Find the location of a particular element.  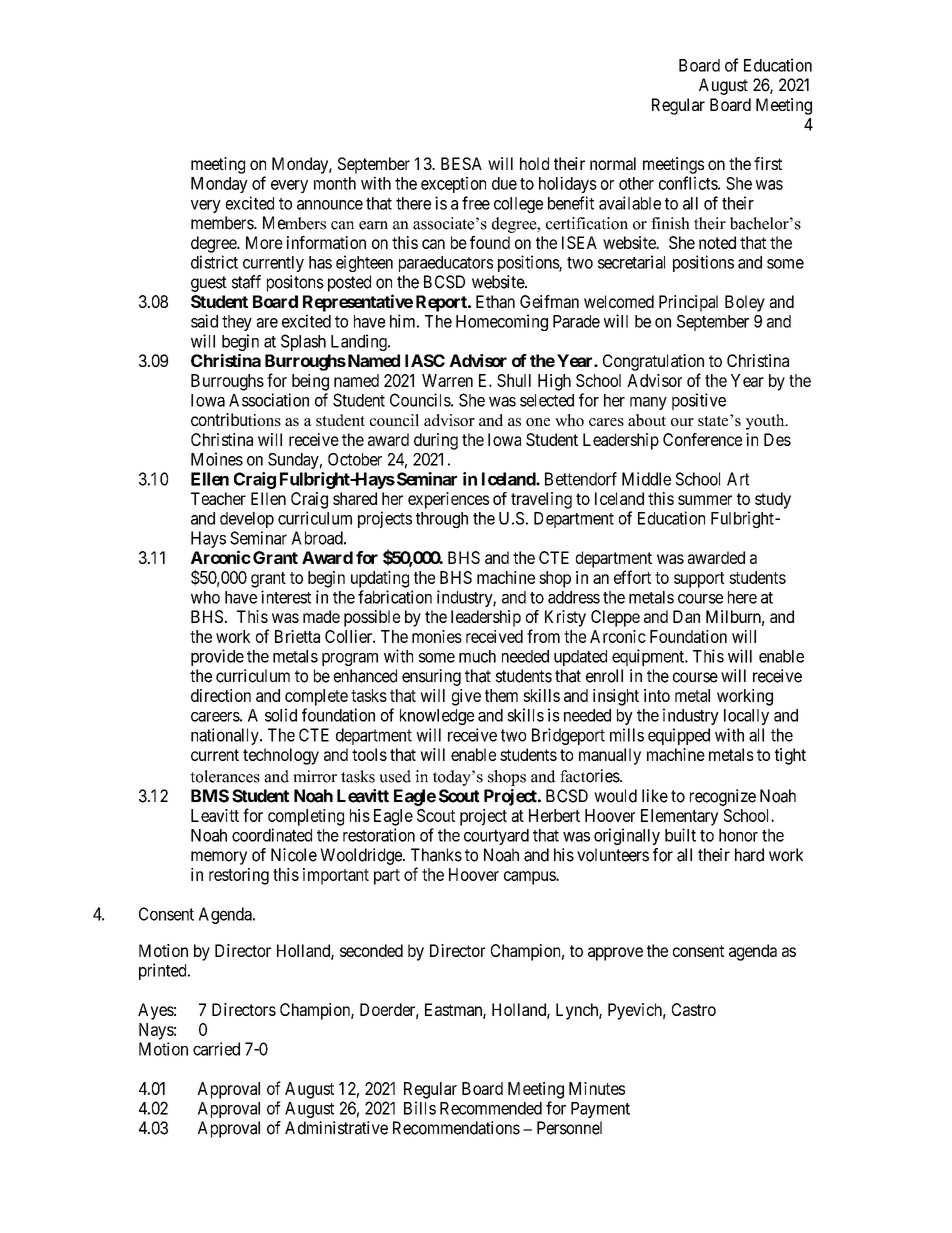

finish is located at coordinates (670, 223).
